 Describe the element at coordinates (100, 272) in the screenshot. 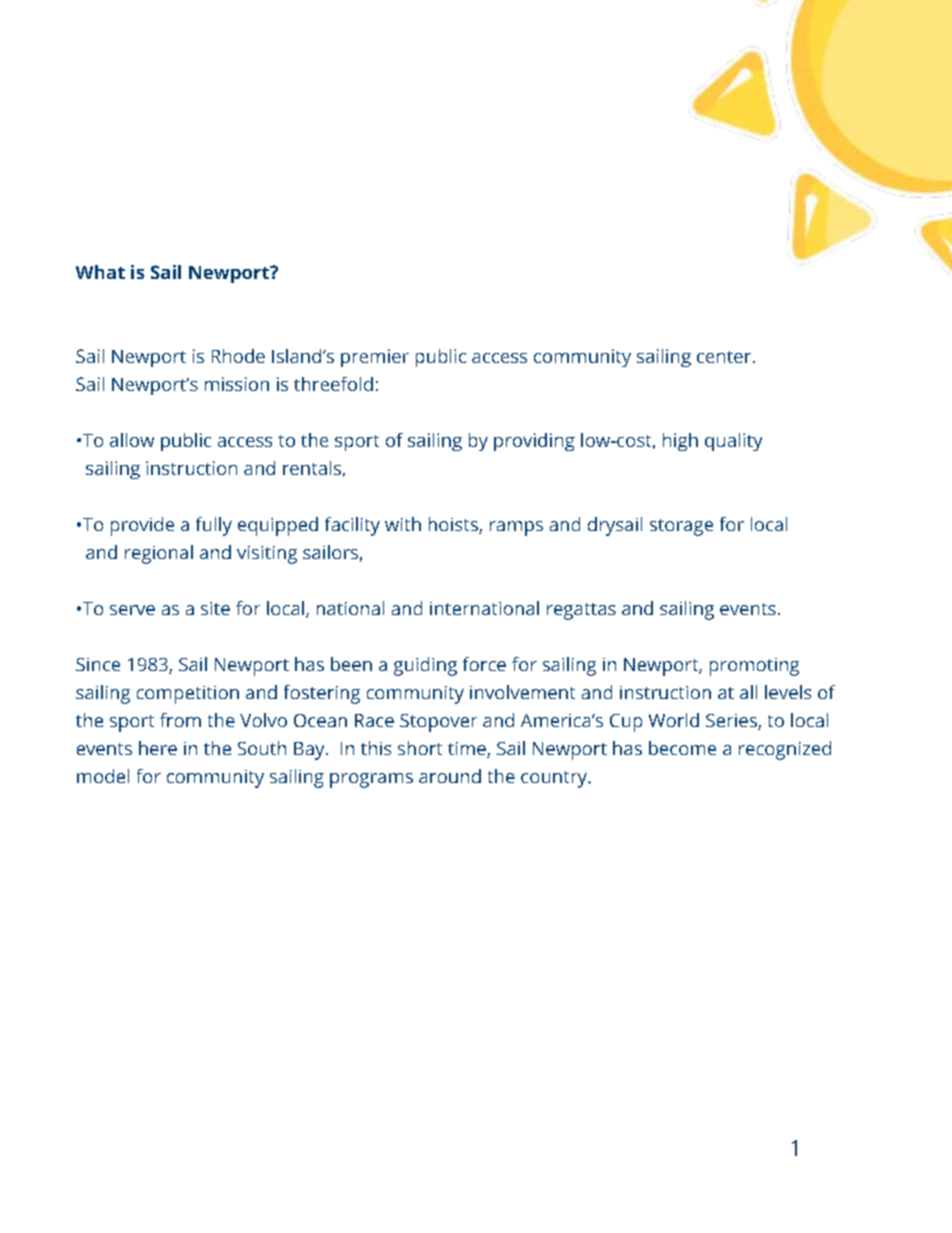

I see `What` at that location.
